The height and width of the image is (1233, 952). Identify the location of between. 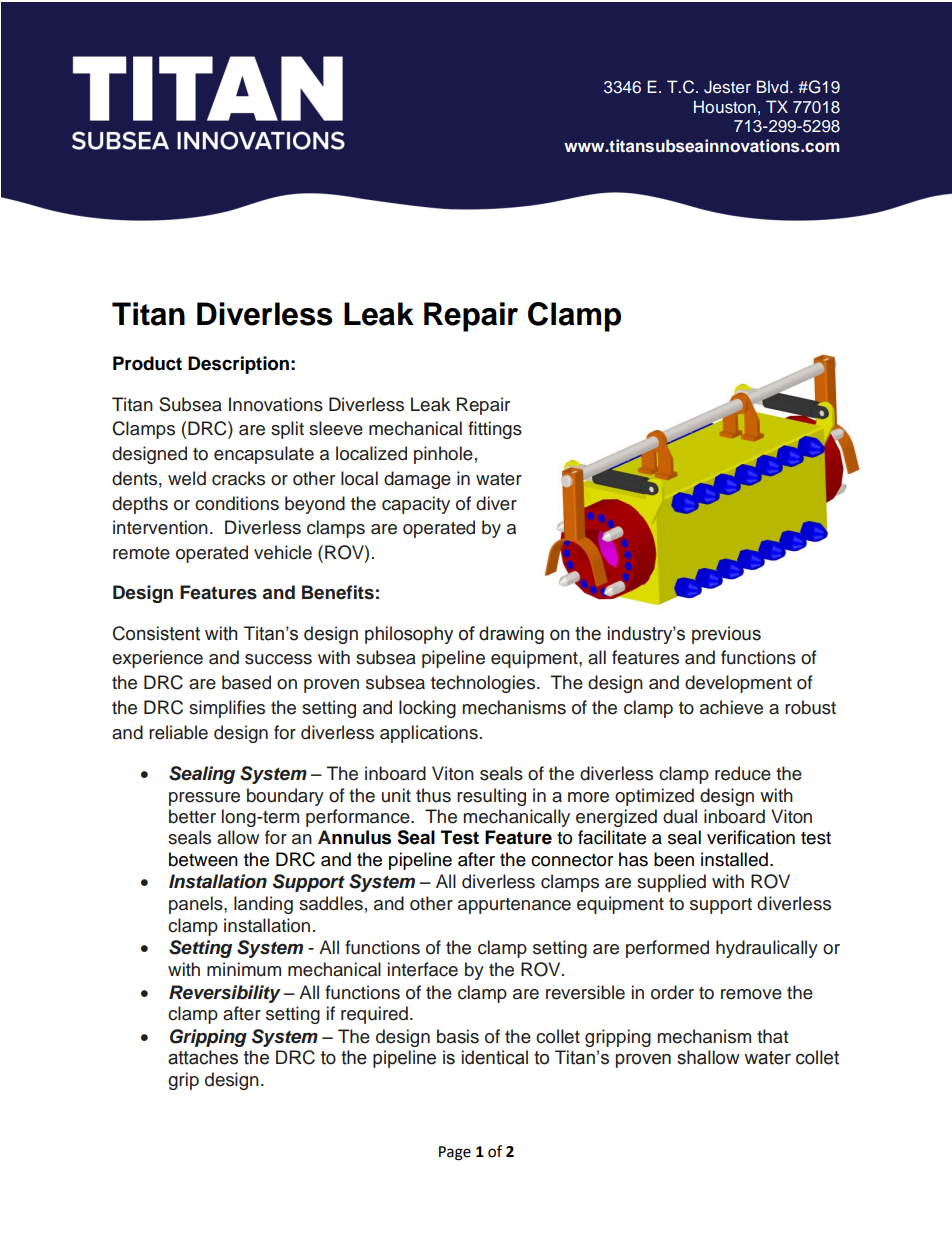
(203, 859).
